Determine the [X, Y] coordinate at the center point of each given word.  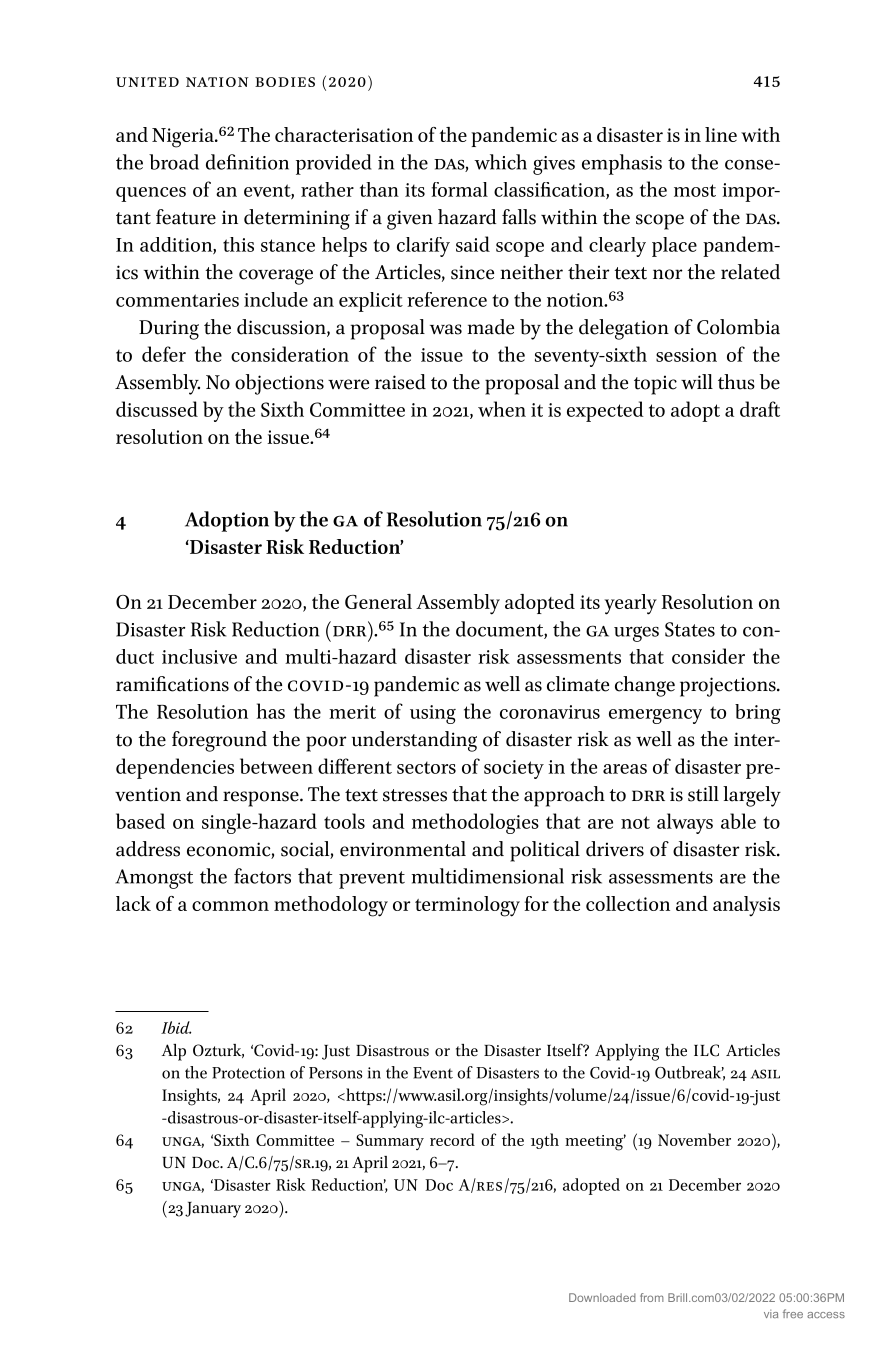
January [213, 1210]
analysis [746, 906]
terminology [467, 906]
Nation [217, 82]
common [230, 906]
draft [760, 409]
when [502, 409]
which [500, 162]
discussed [157, 409]
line [721, 134]
